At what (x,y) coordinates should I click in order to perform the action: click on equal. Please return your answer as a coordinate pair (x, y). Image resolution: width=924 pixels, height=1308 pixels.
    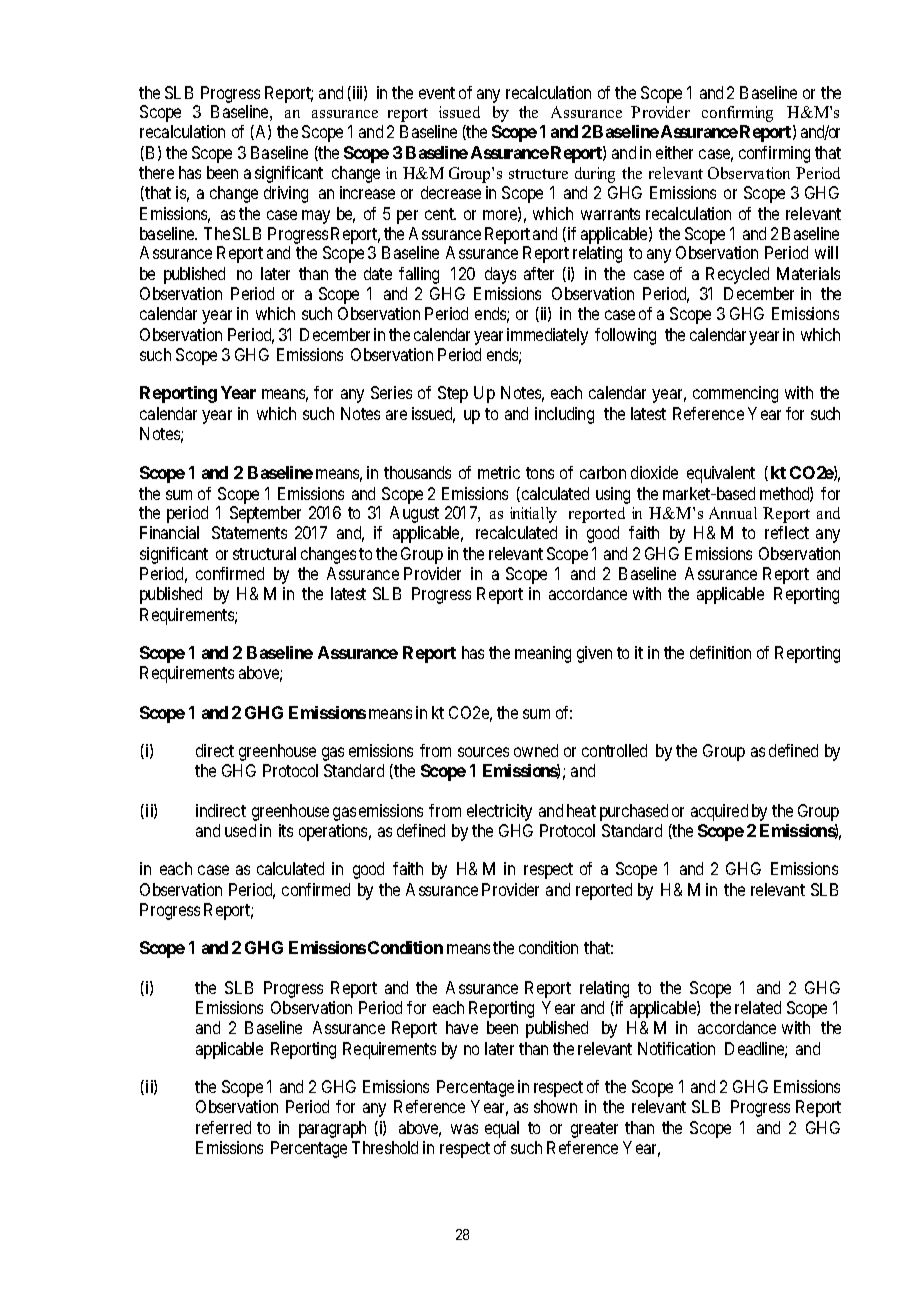
    Looking at the image, I should click on (502, 1129).
